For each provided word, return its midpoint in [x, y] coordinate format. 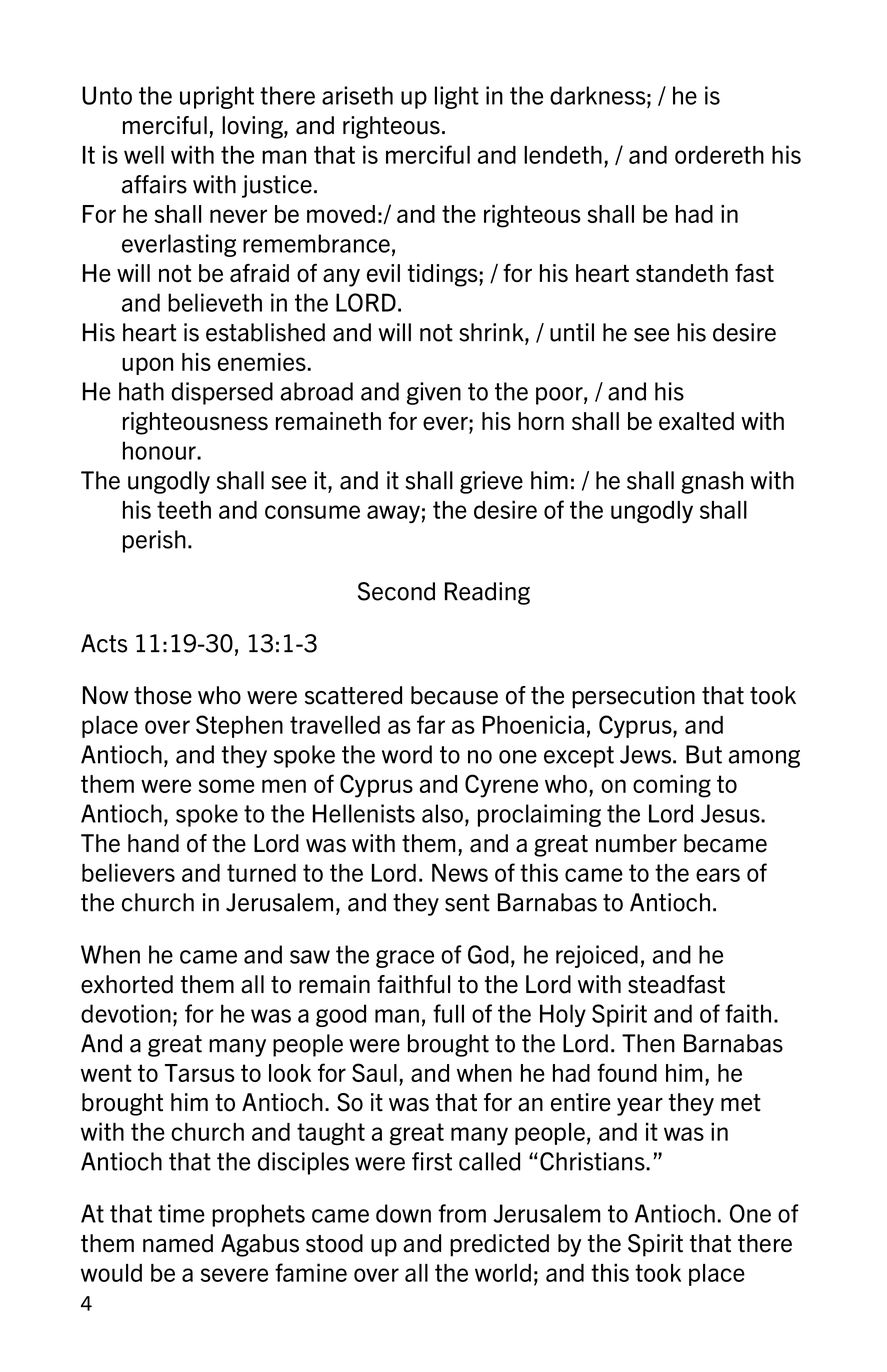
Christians [593, 1161]
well [144, 155]
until [572, 332]
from [462, 1213]
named [178, 1243]
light [457, 97]
